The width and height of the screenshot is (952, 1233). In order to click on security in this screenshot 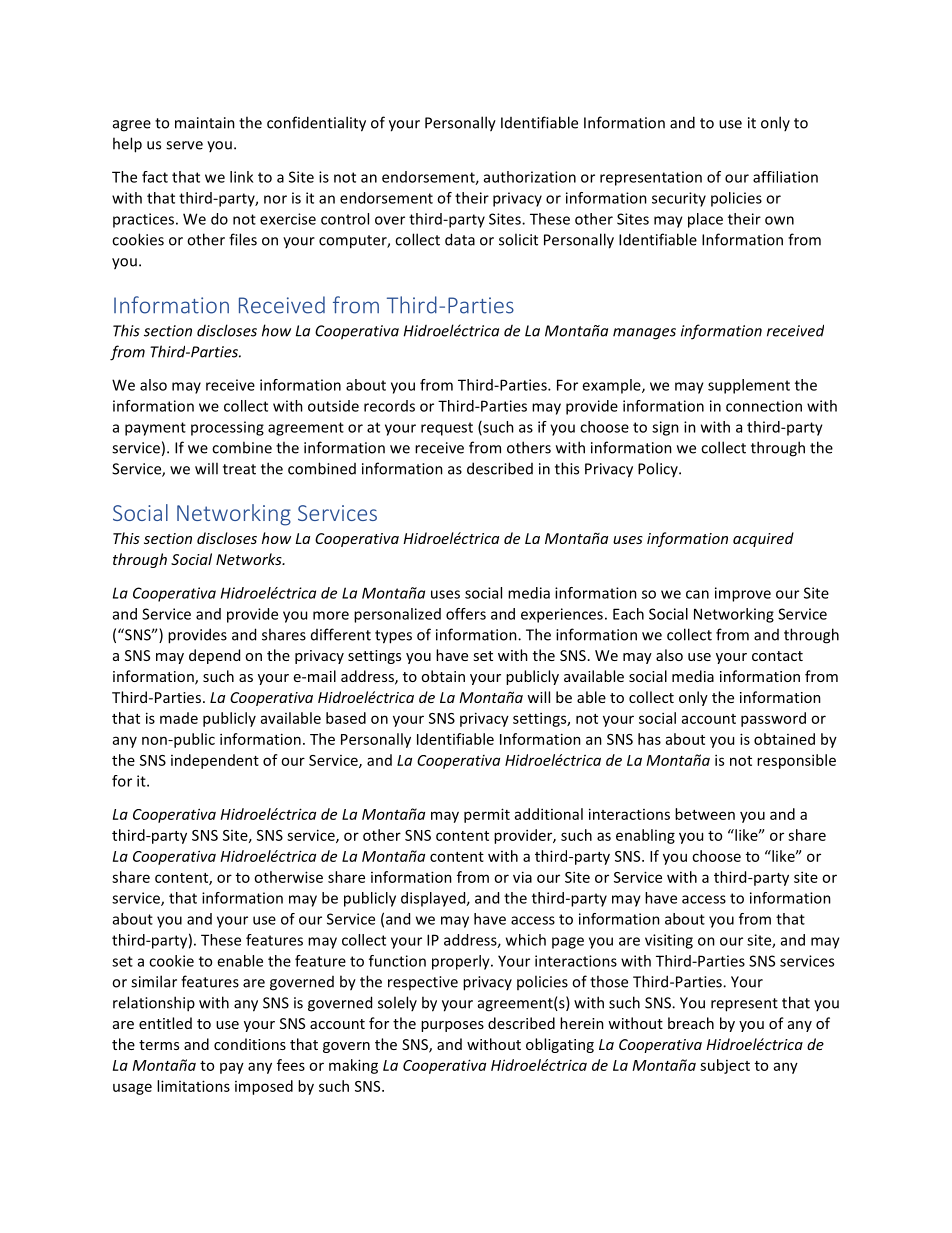, I will do `click(679, 199)`.
